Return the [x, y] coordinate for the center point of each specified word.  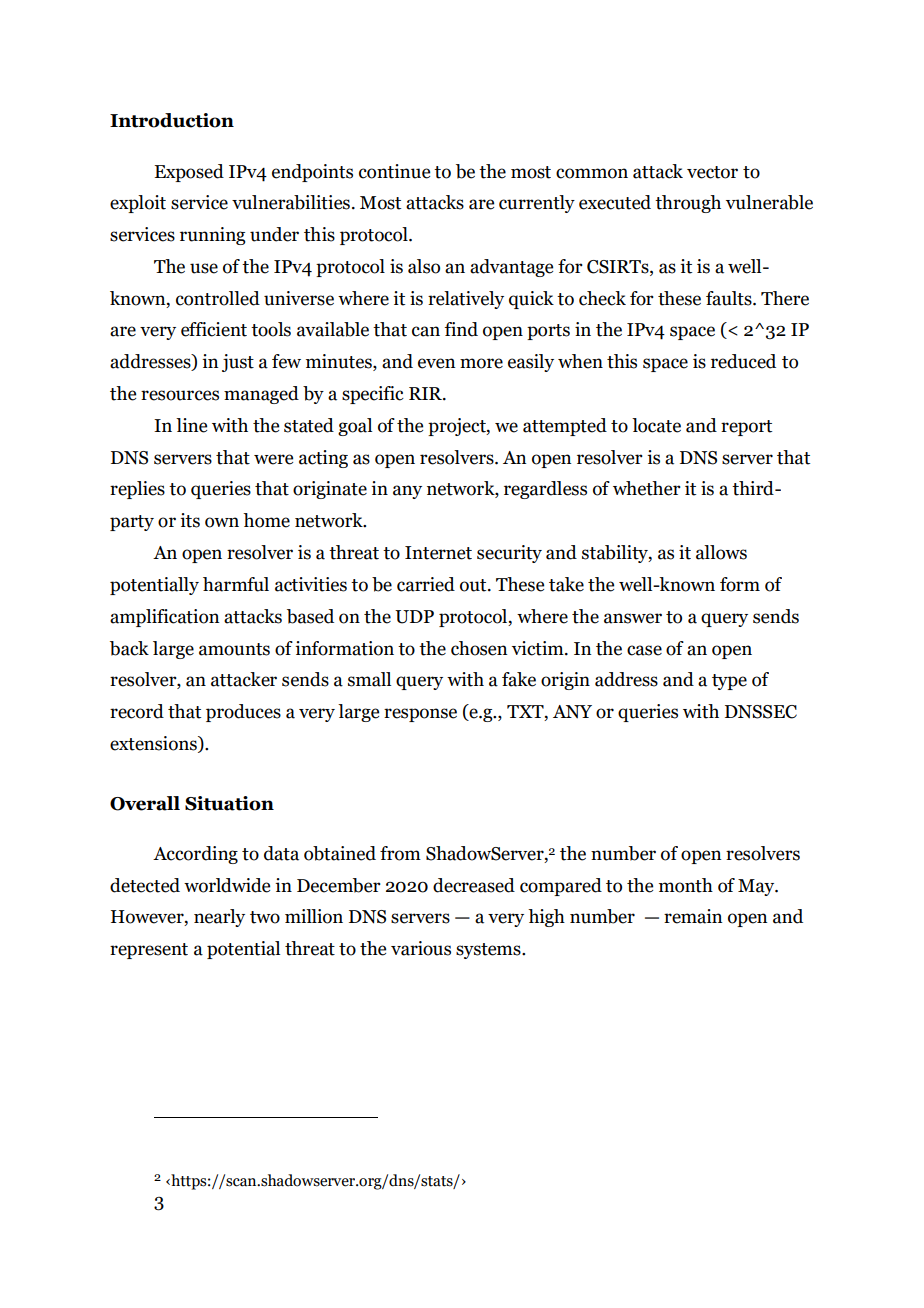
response [420, 715]
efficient [214, 329]
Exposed [189, 173]
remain [693, 916]
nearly [219, 918]
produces [243, 713]
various [421, 948]
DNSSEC [761, 712]
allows [721, 552]
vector [712, 172]
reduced [743, 361]
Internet [438, 553]
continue [394, 171]
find [461, 329]
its [190, 520]
